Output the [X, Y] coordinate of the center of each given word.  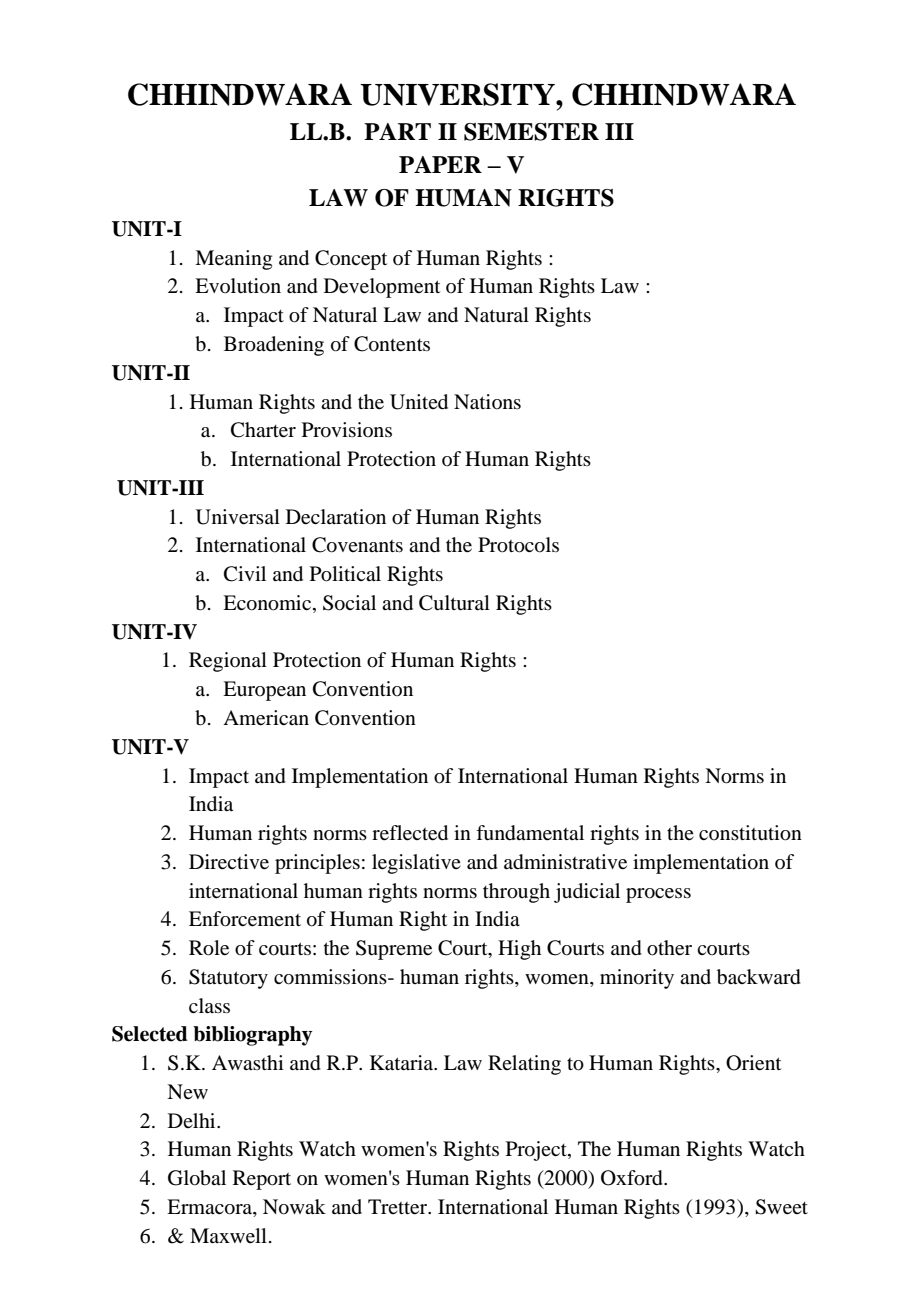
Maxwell [228, 1236]
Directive [229, 862]
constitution [750, 833]
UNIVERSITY [458, 94]
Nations [487, 402]
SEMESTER [531, 132]
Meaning [233, 260]
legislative [416, 864]
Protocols [518, 545]
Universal [238, 517]
